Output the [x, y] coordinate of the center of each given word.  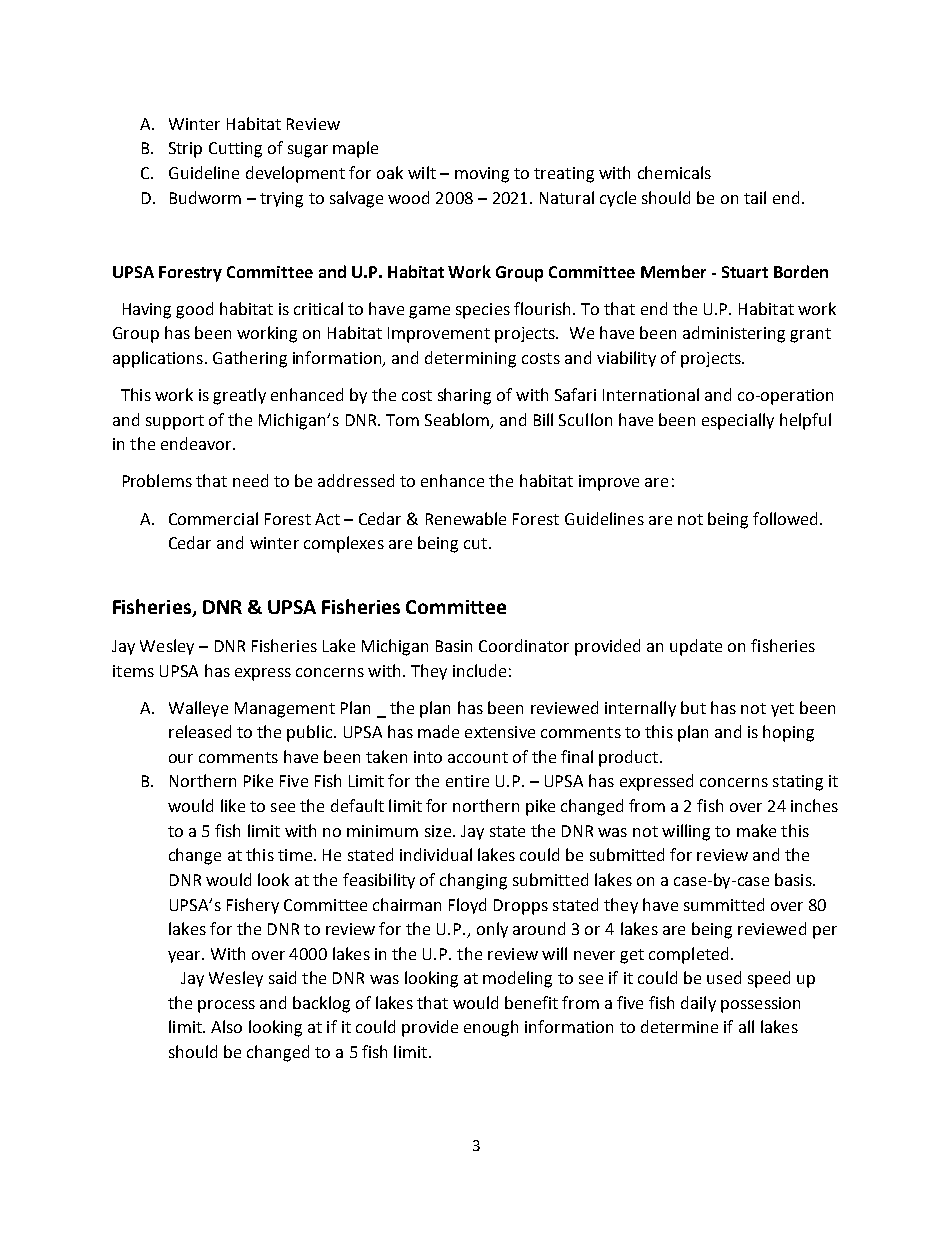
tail [755, 197]
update [696, 647]
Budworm [205, 197]
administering [734, 334]
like [233, 805]
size [439, 831]
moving [482, 175]
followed [787, 518]
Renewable [466, 518]
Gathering [250, 359]
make [756, 830]
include [479, 670]
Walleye [198, 709]
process [226, 1006]
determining [470, 359]
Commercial [213, 518]
